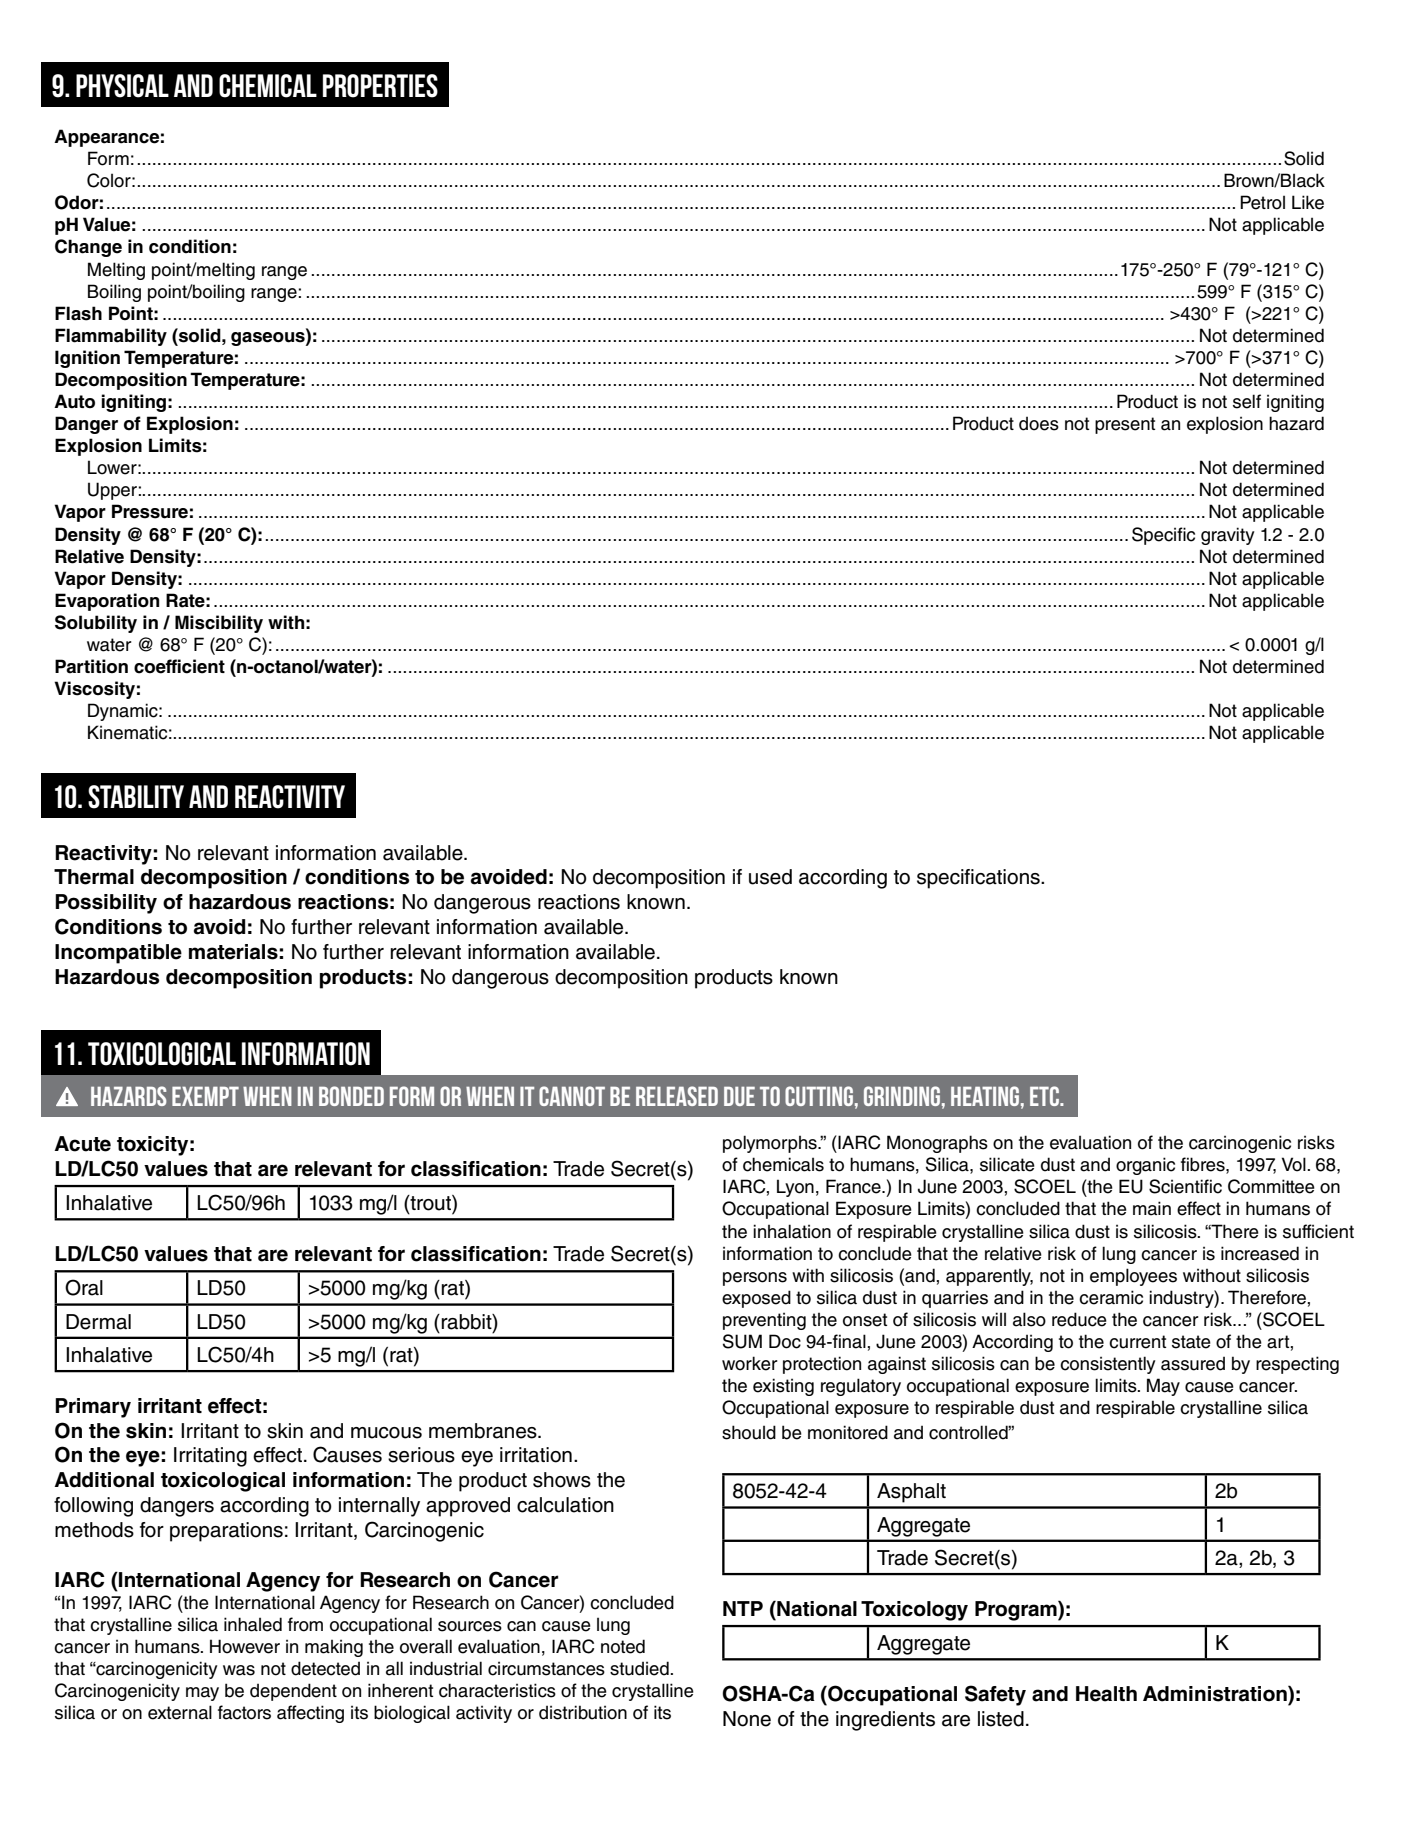 The width and height of the page is (1408, 1822). What do you see at coordinates (98, 1322) in the page?
I see `Dermal` at bounding box center [98, 1322].
